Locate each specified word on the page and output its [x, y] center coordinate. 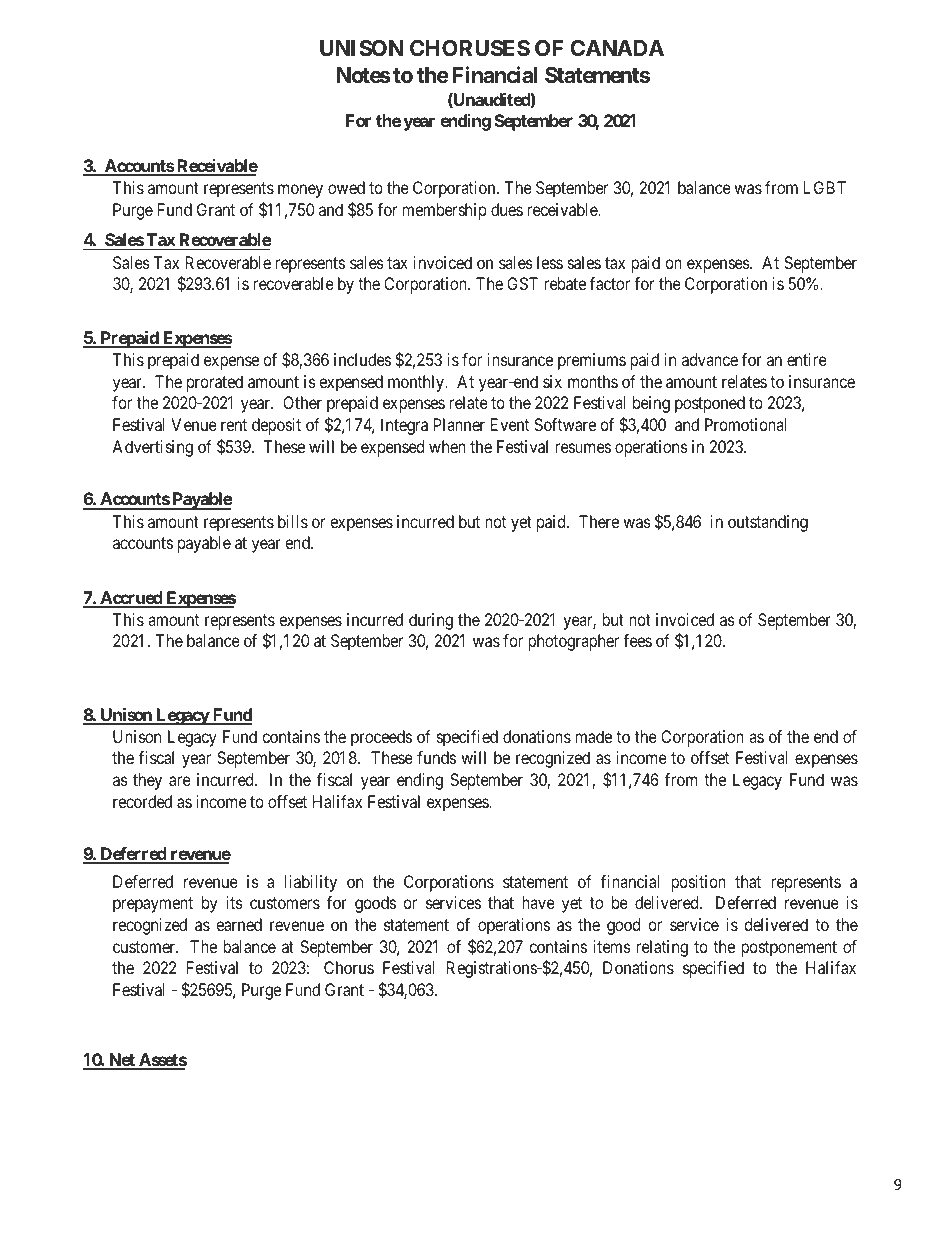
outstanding [768, 523]
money [300, 191]
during [431, 621]
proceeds [381, 738]
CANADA [617, 48]
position [698, 883]
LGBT [825, 187]
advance [710, 359]
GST [522, 283]
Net [122, 1061]
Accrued [131, 599]
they [147, 781]
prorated [215, 383]
